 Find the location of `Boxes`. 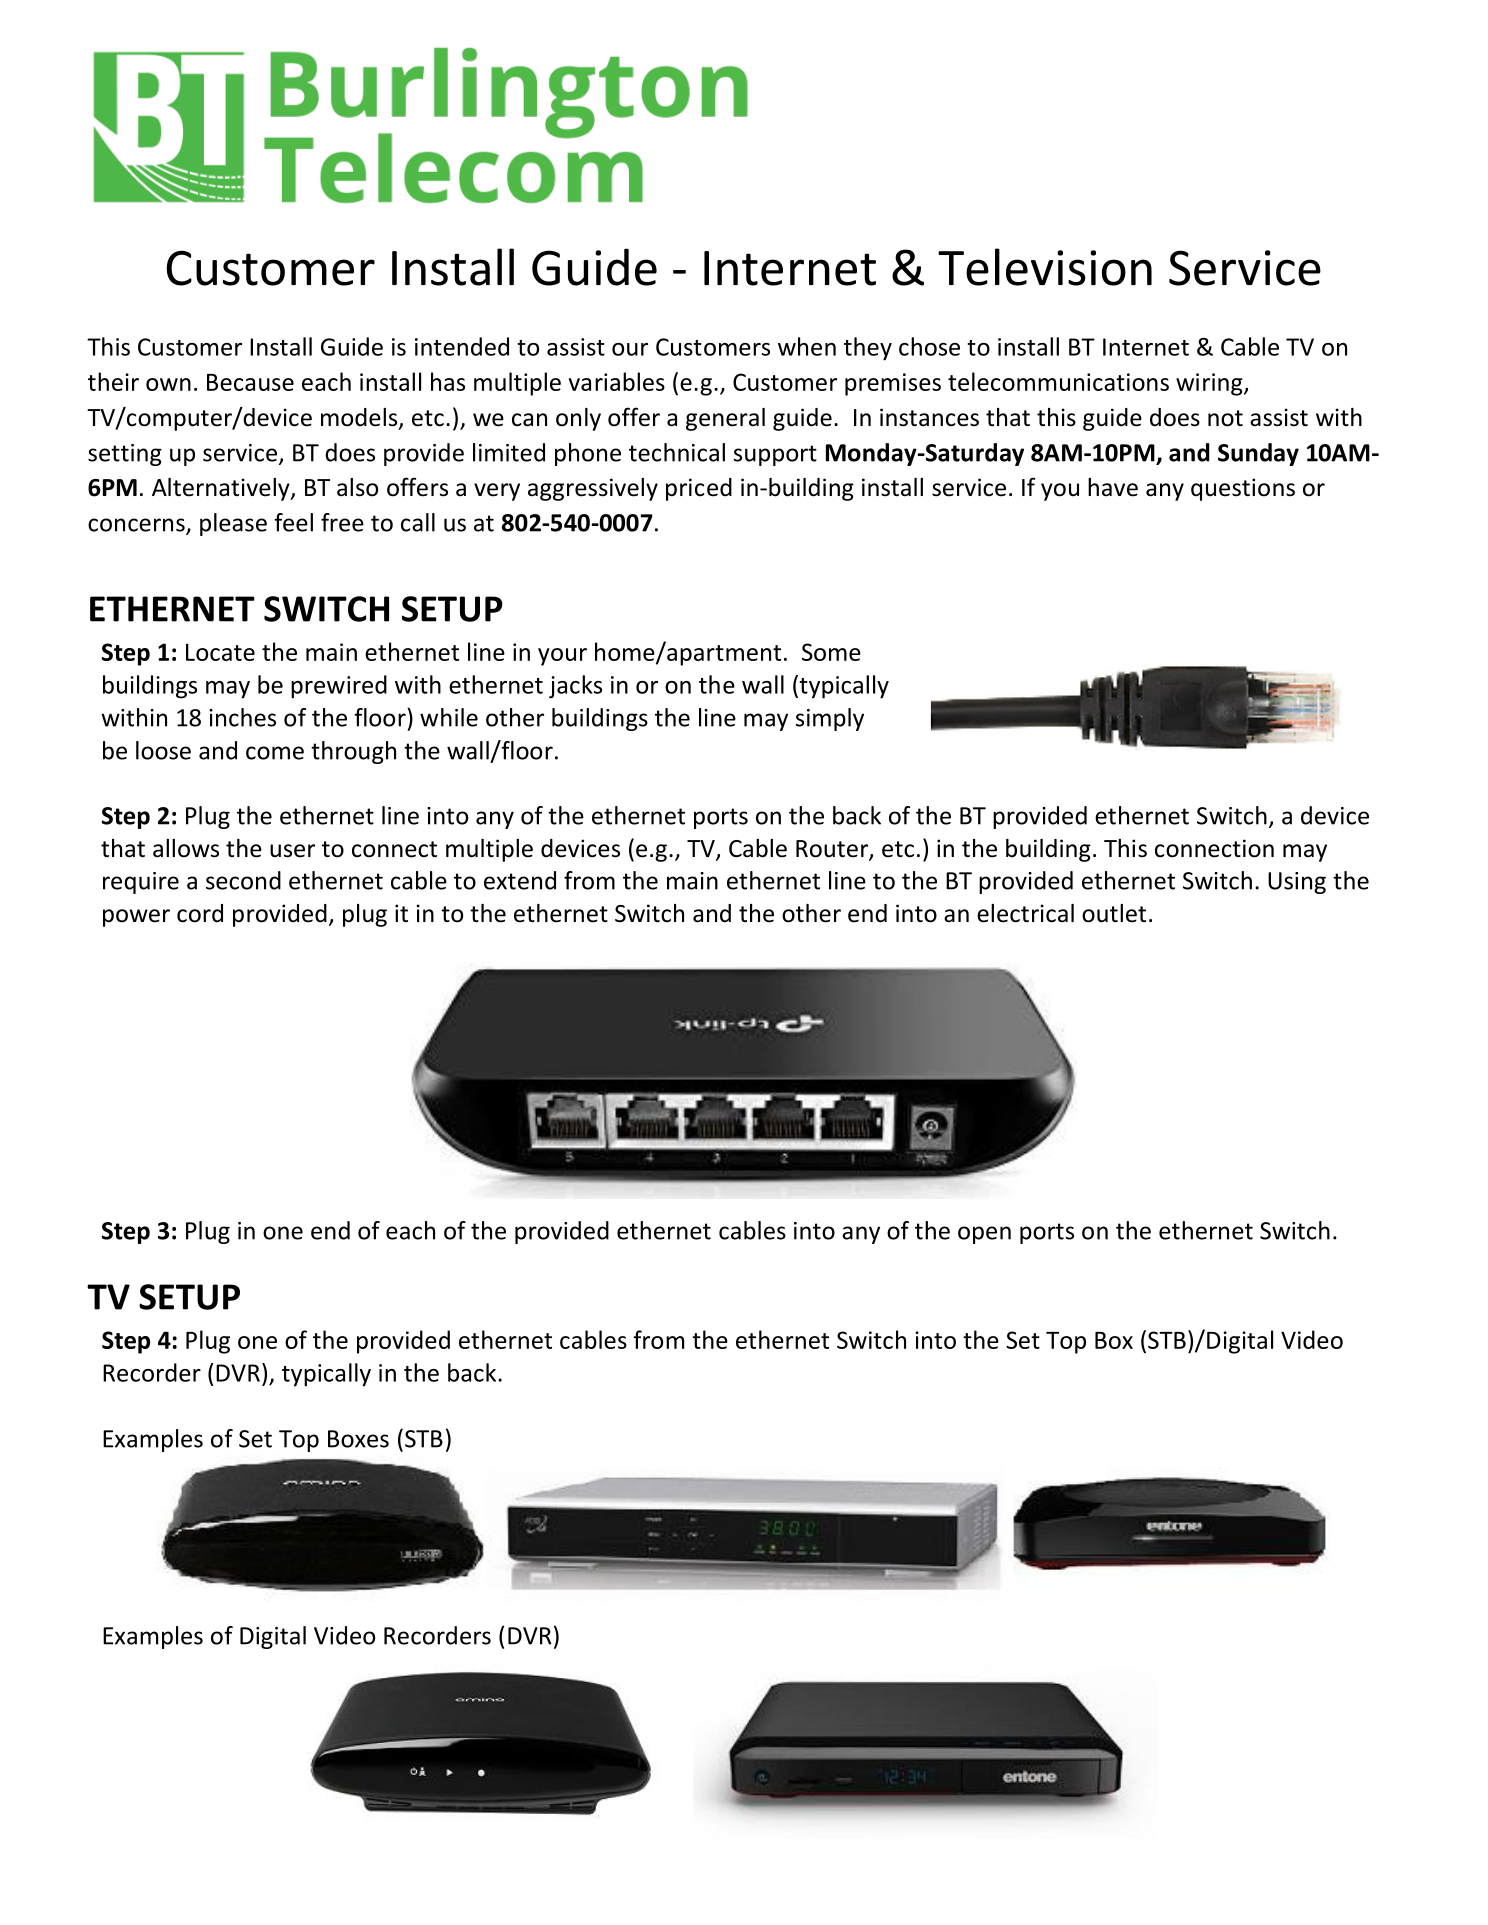

Boxes is located at coordinates (358, 1439).
